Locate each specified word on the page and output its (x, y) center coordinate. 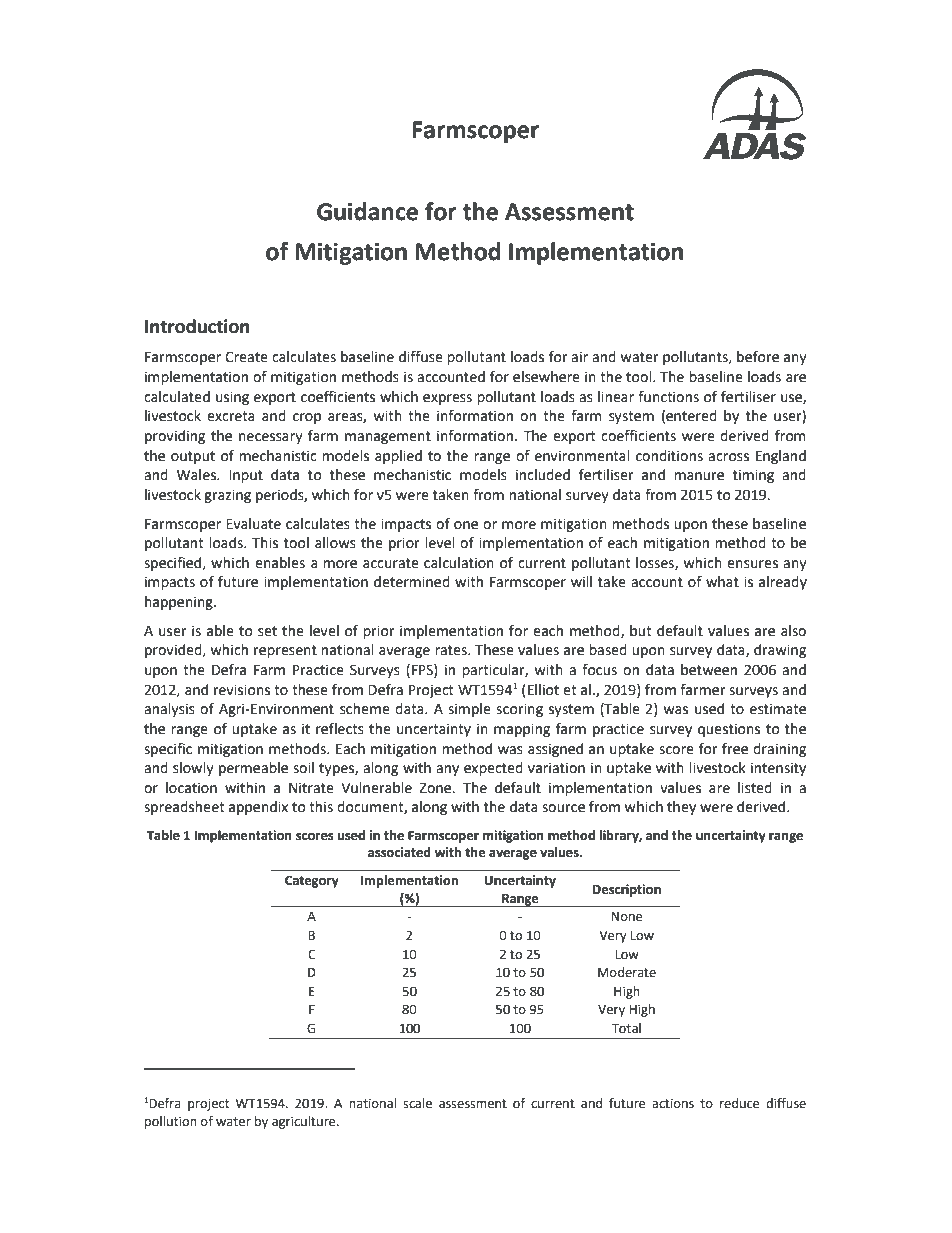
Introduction (197, 326)
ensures (752, 564)
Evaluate (253, 524)
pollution (171, 1122)
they (681, 808)
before (758, 357)
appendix (258, 808)
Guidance (367, 211)
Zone (436, 788)
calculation (459, 563)
